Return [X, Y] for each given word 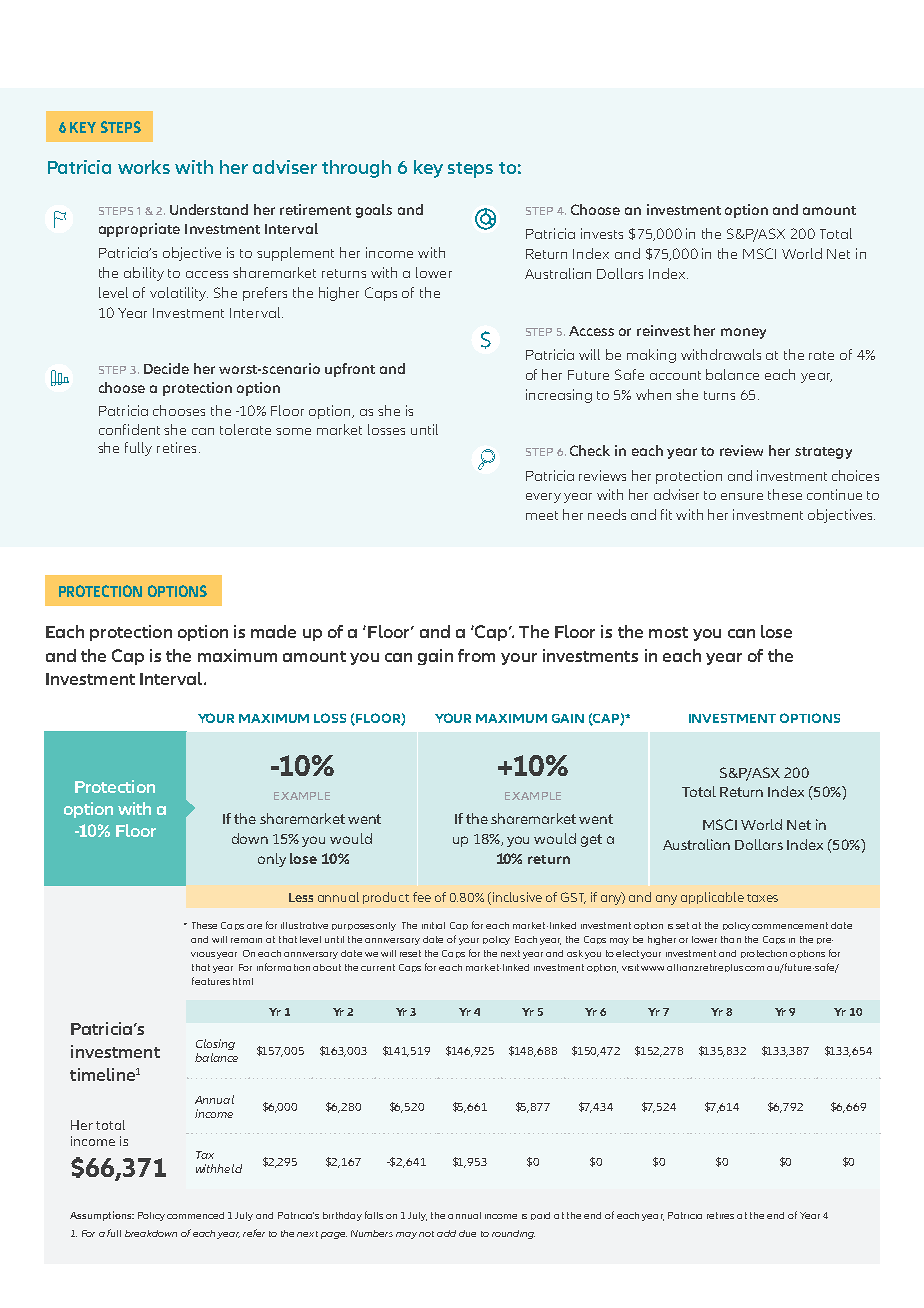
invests [602, 233]
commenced [195, 1215]
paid [540, 1216]
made [273, 631]
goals [374, 211]
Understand [209, 209]
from [476, 655]
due [467, 1233]
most [668, 632]
